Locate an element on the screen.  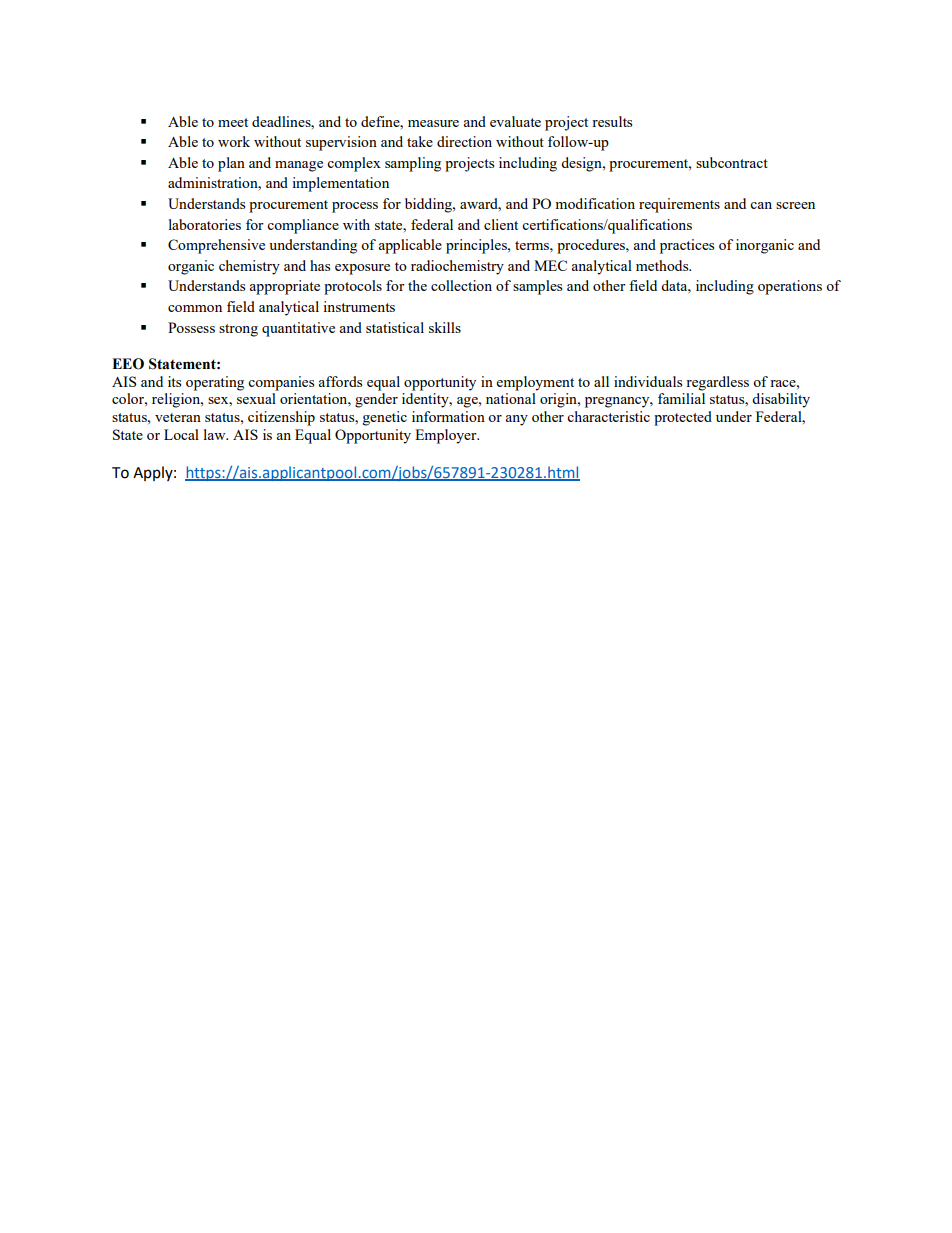
practices is located at coordinates (687, 246).
